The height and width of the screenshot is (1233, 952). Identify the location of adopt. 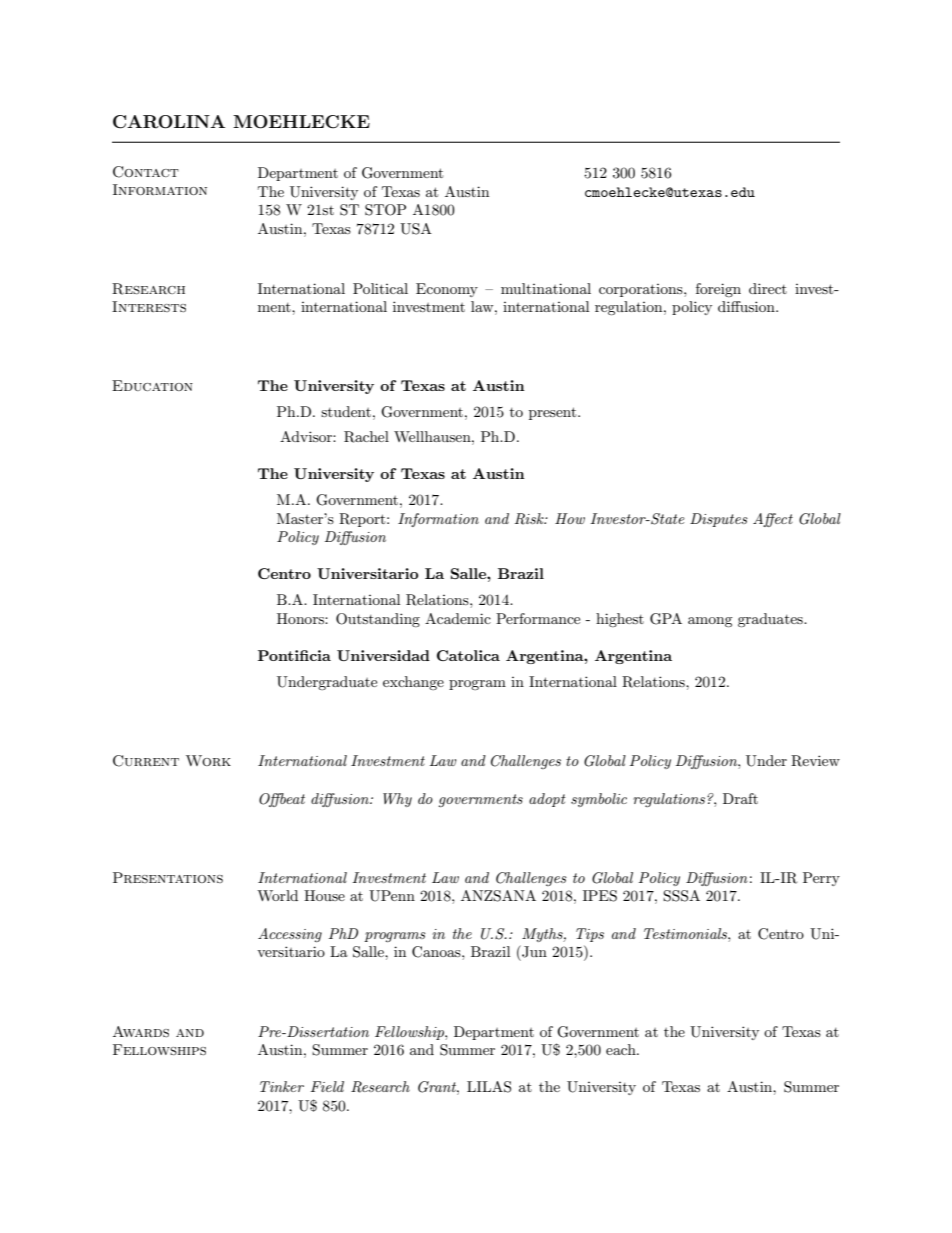
(547, 800).
